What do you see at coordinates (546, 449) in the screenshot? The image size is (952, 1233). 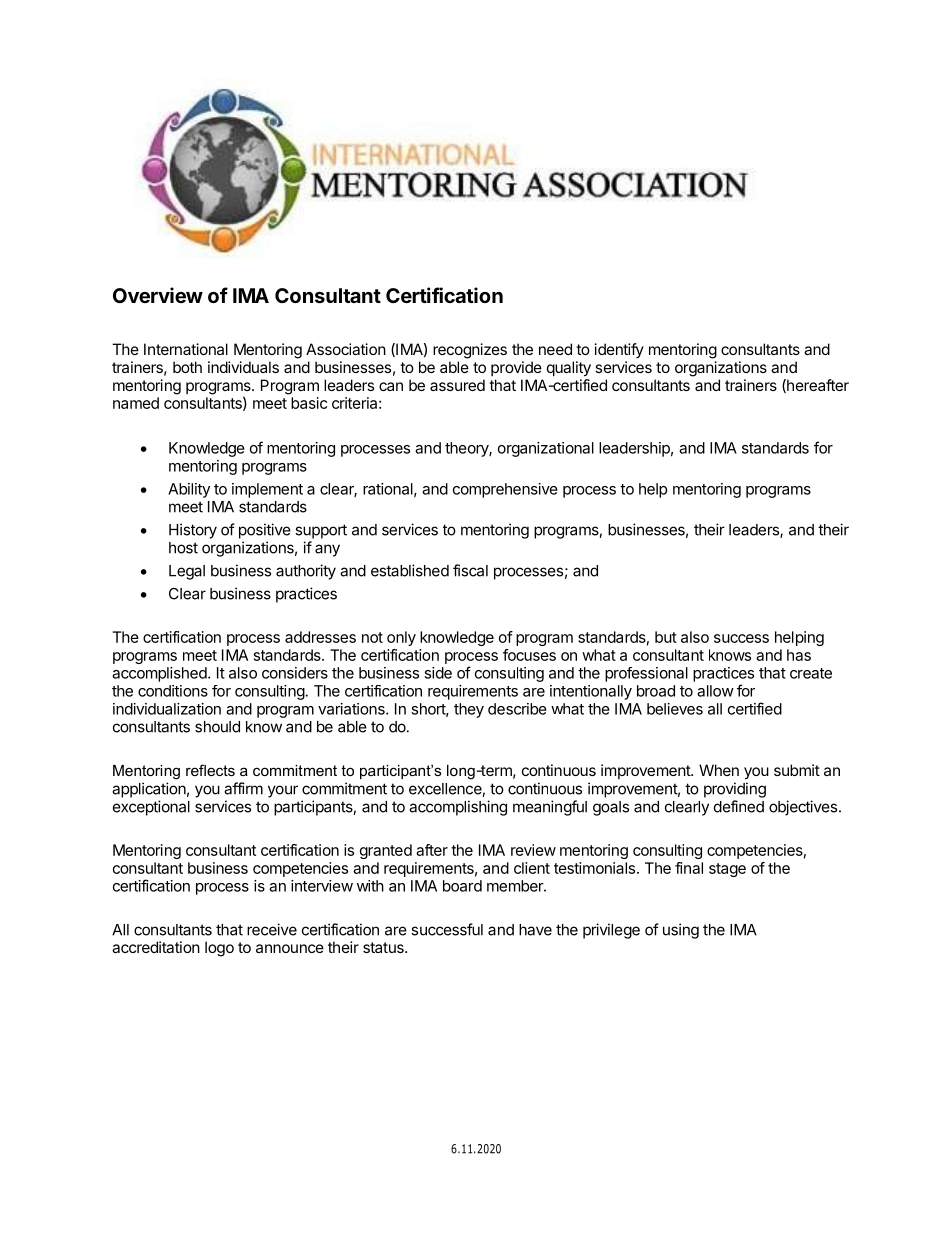 I see `organizational` at bounding box center [546, 449].
